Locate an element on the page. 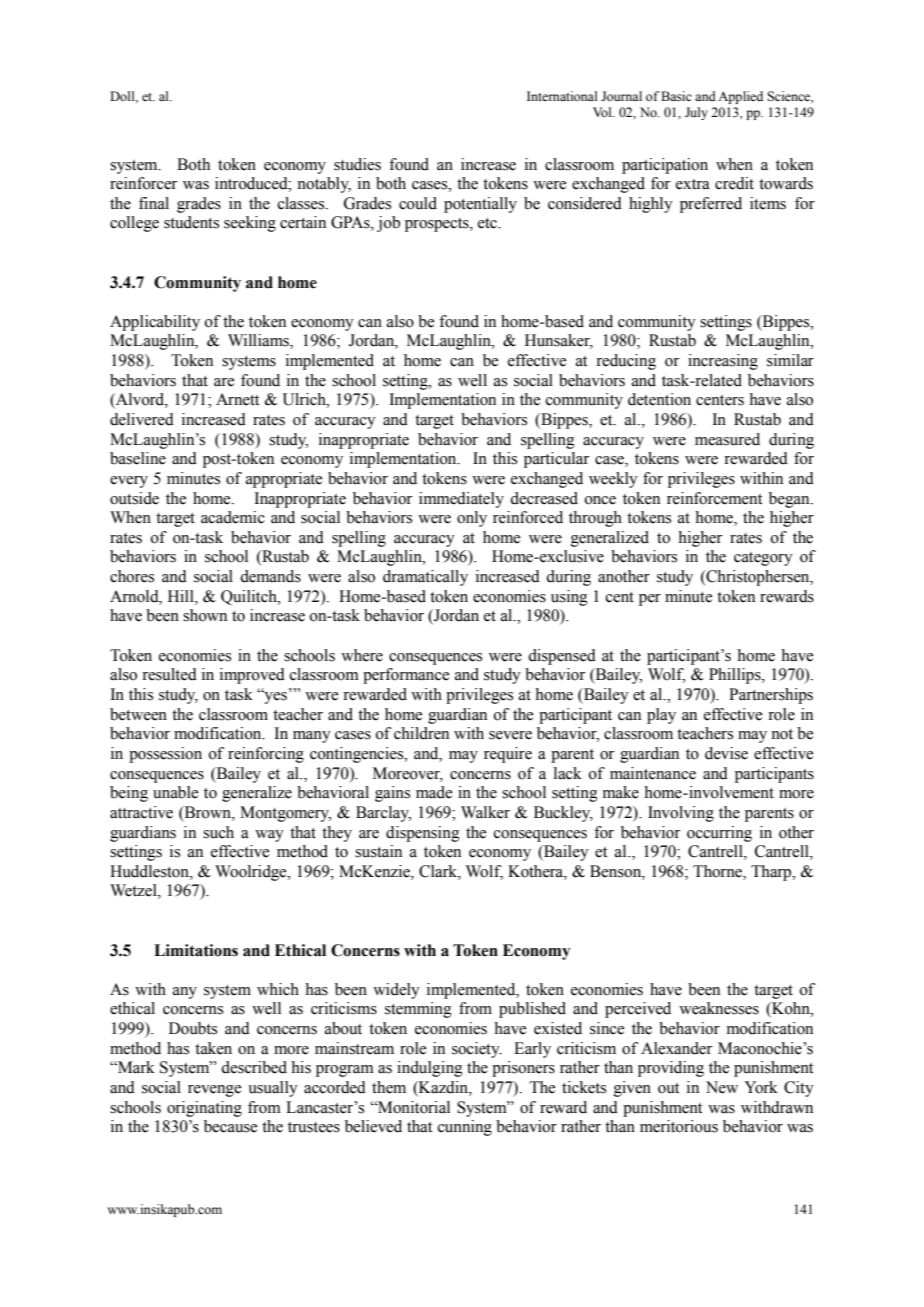 The height and width of the document is (1307, 924). Thorne is located at coordinates (718, 872).
